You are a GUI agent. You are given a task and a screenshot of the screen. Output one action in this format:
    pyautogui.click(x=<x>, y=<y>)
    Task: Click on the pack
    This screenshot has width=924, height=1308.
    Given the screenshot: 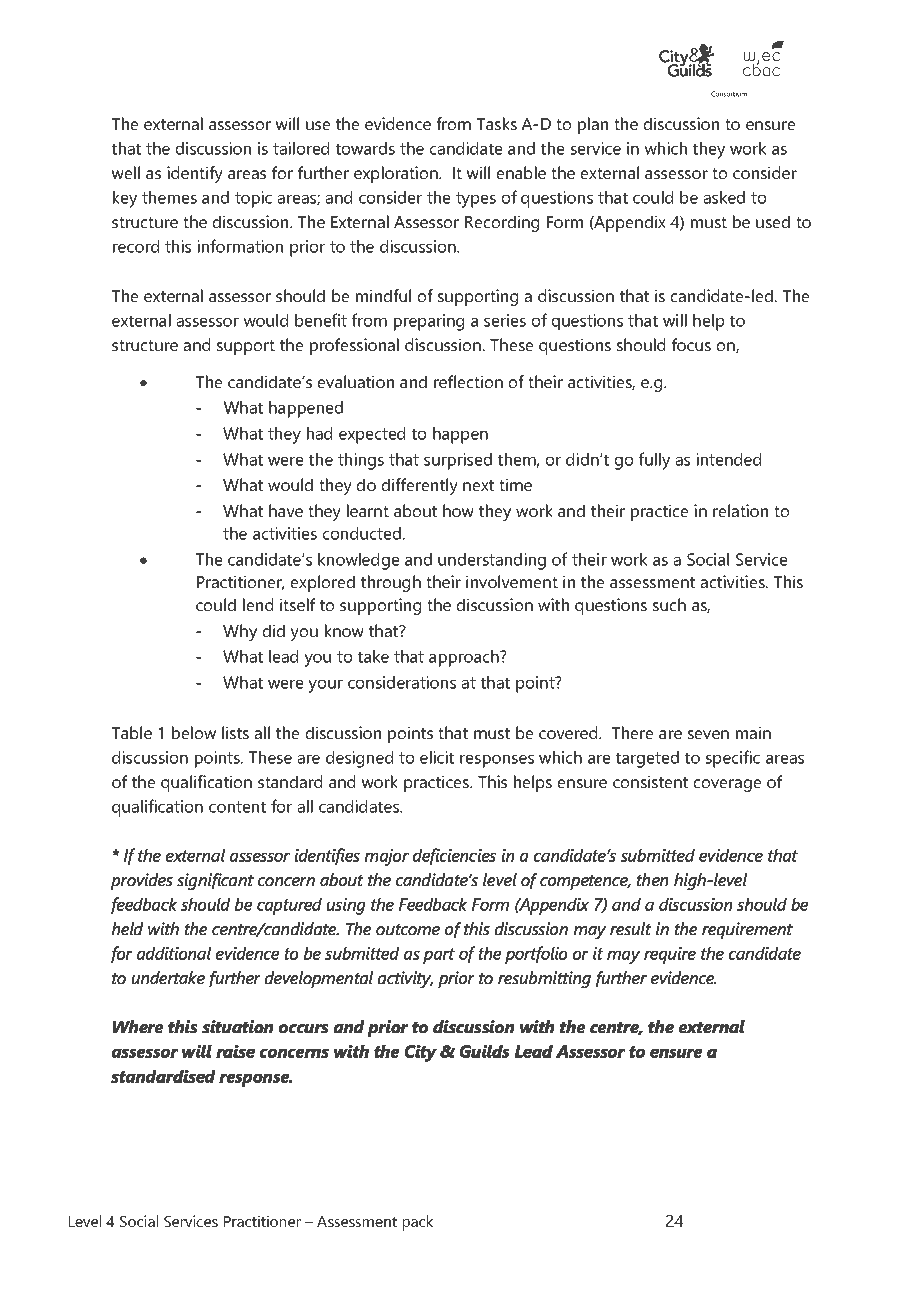 What is the action you would take?
    pyautogui.click(x=418, y=1223)
